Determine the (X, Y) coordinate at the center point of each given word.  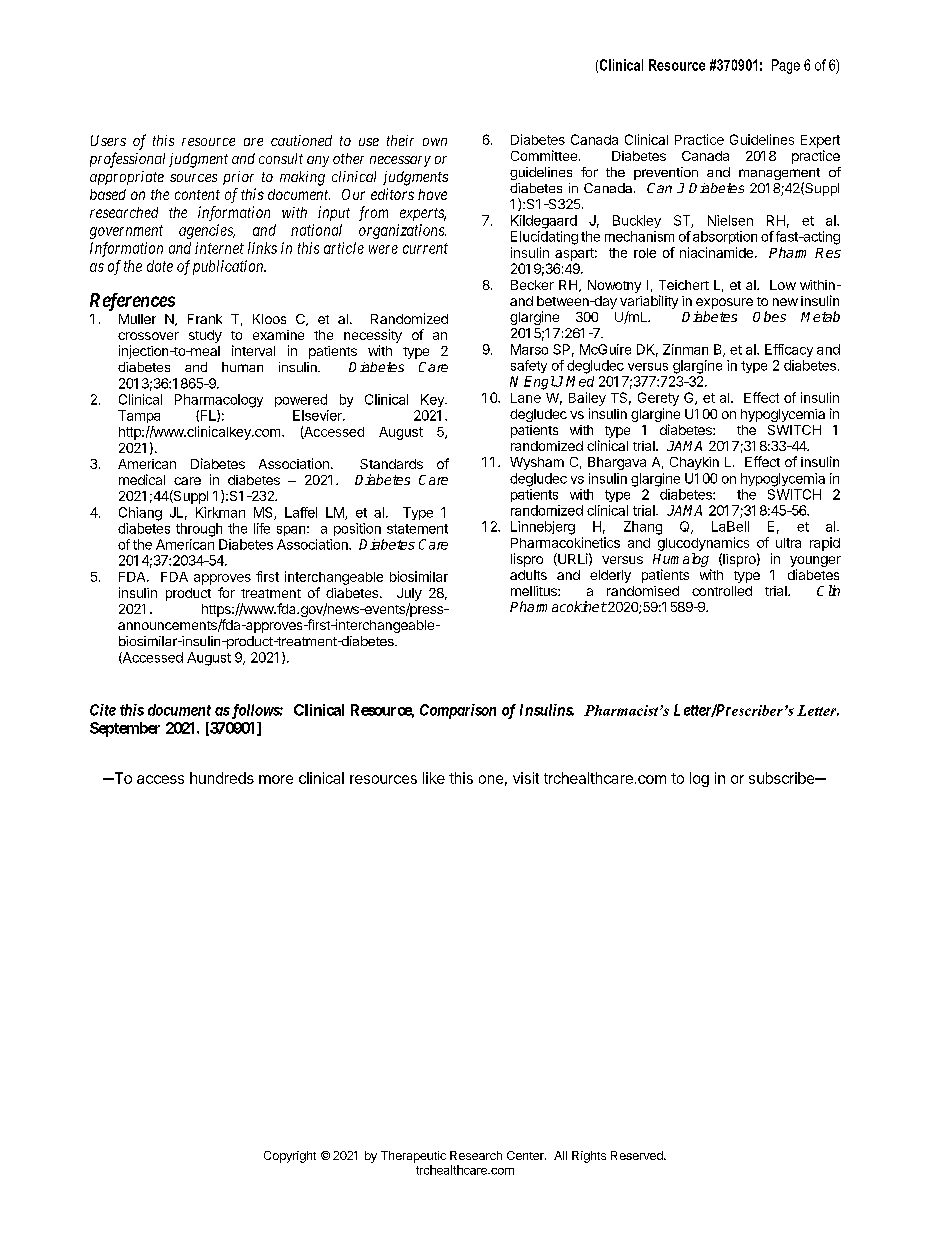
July (409, 594)
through (199, 530)
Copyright (290, 1157)
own (435, 142)
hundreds (222, 778)
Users (108, 140)
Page (786, 66)
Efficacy (789, 350)
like (434, 778)
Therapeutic (413, 1157)
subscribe (782, 778)
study (205, 336)
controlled (722, 591)
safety (529, 366)
